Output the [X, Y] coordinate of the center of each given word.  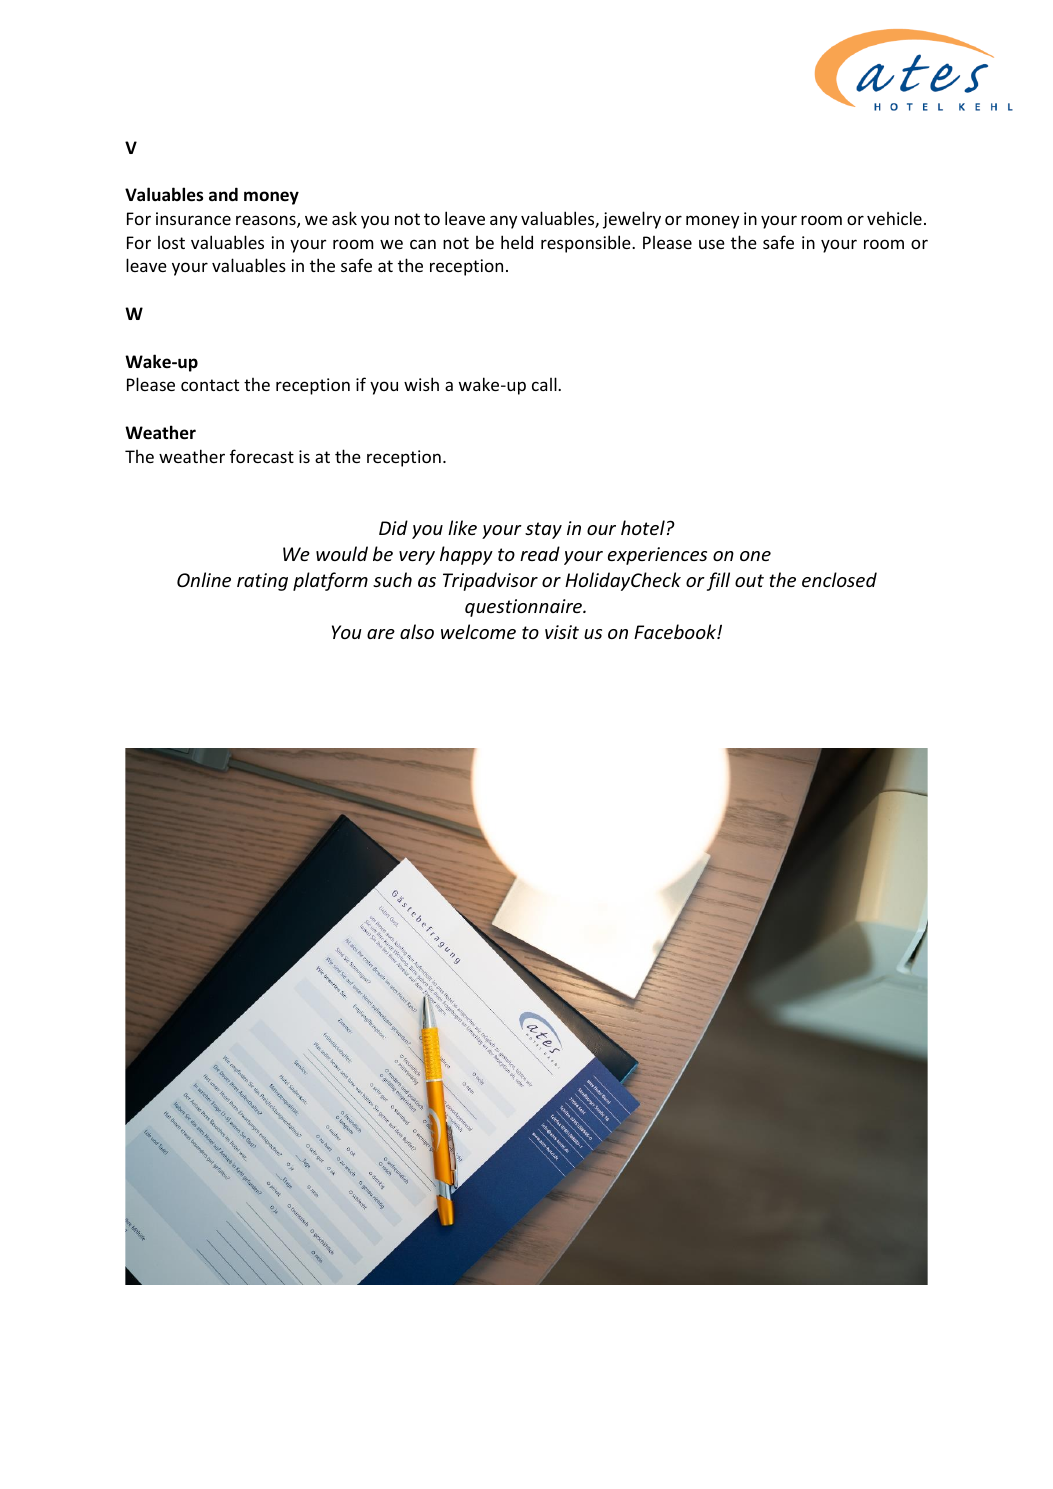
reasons [267, 221]
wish [421, 384]
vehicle [894, 218]
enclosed [839, 579]
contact [210, 385]
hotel [643, 527]
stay [543, 530]
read [540, 553]
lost [171, 242]
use [712, 244]
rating [262, 582]
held [517, 242]
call [545, 384]
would [342, 553]
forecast [262, 456]
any [503, 222]
